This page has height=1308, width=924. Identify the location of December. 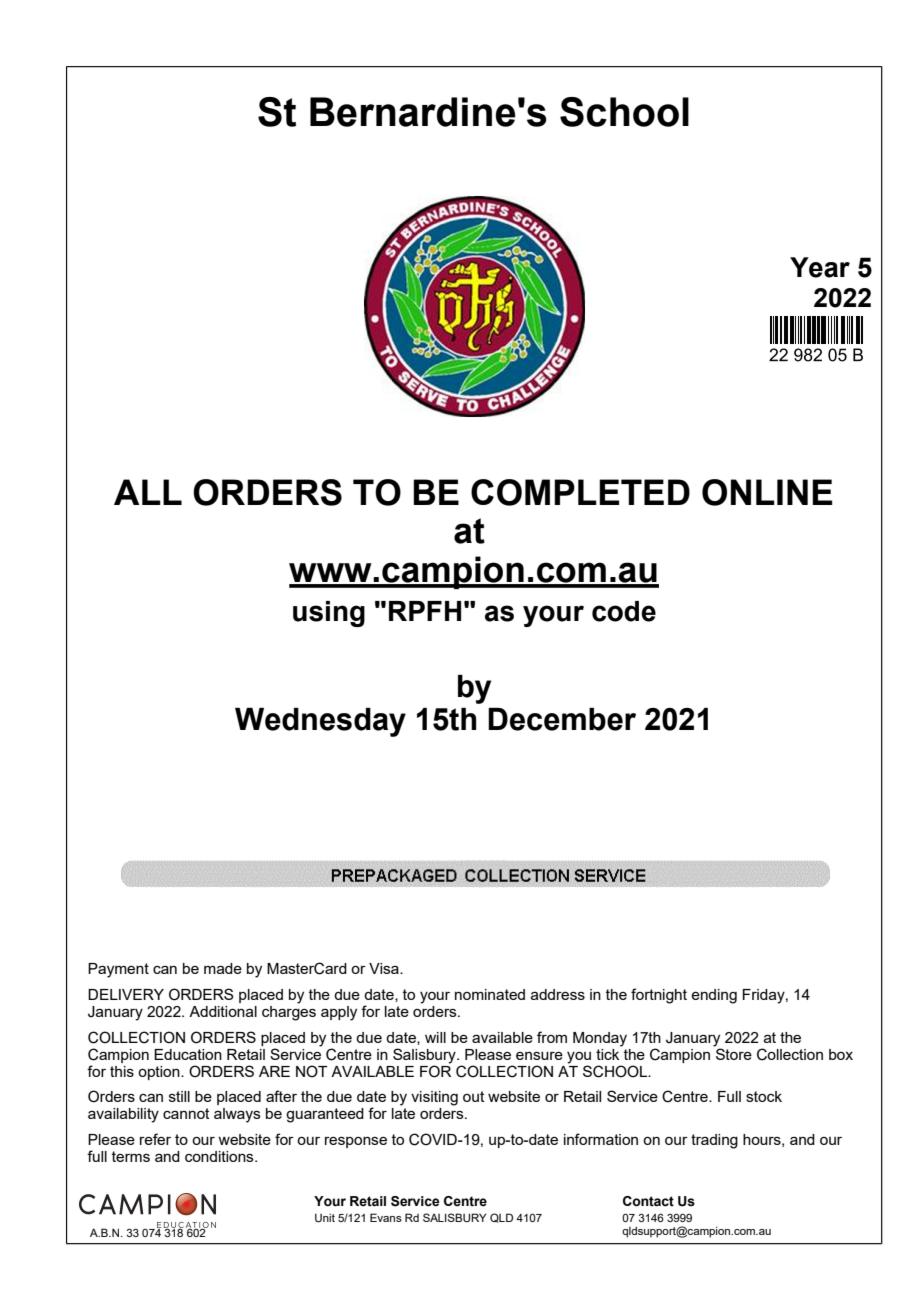
(562, 719).
